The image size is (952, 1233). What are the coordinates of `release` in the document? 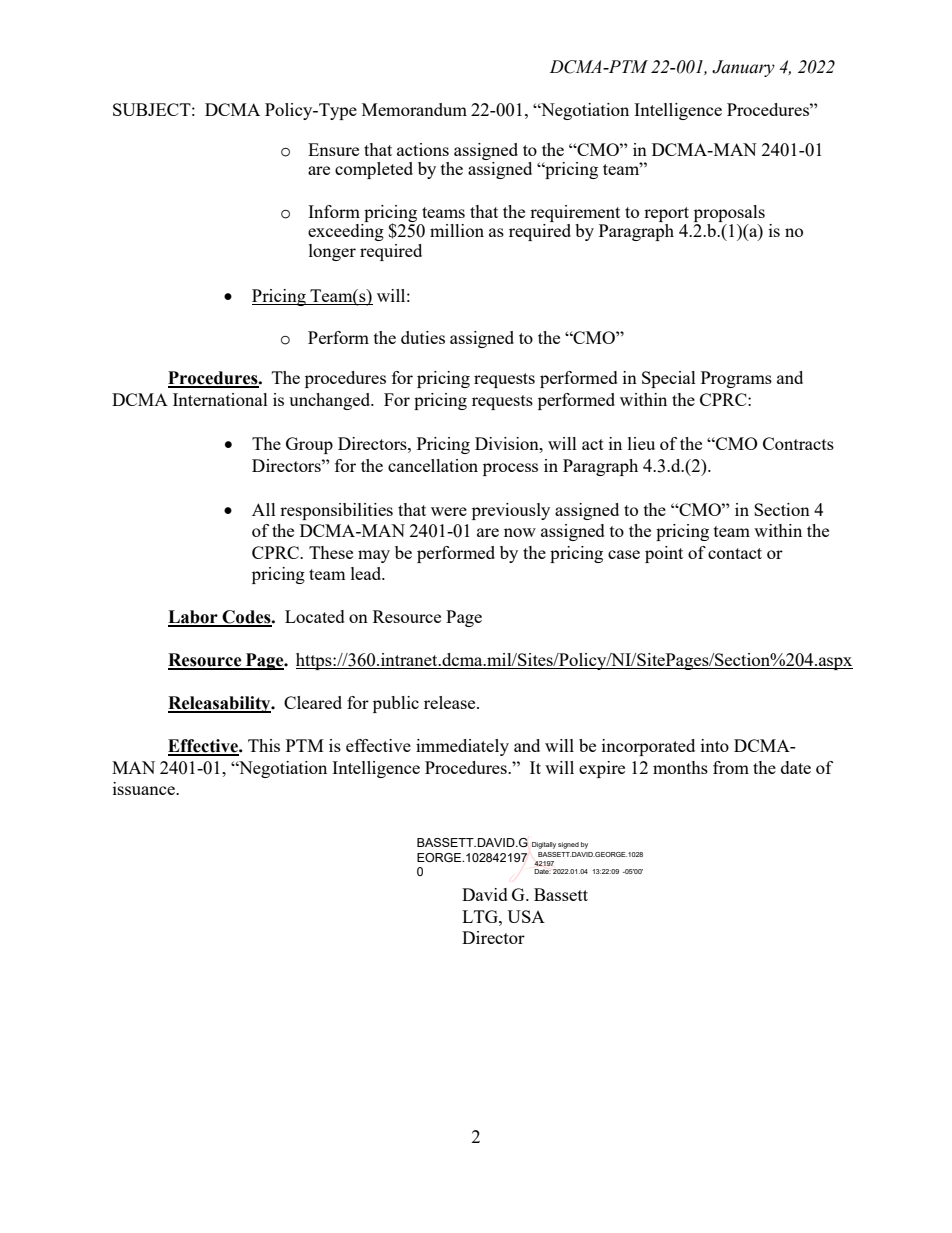 It's located at (451, 702).
